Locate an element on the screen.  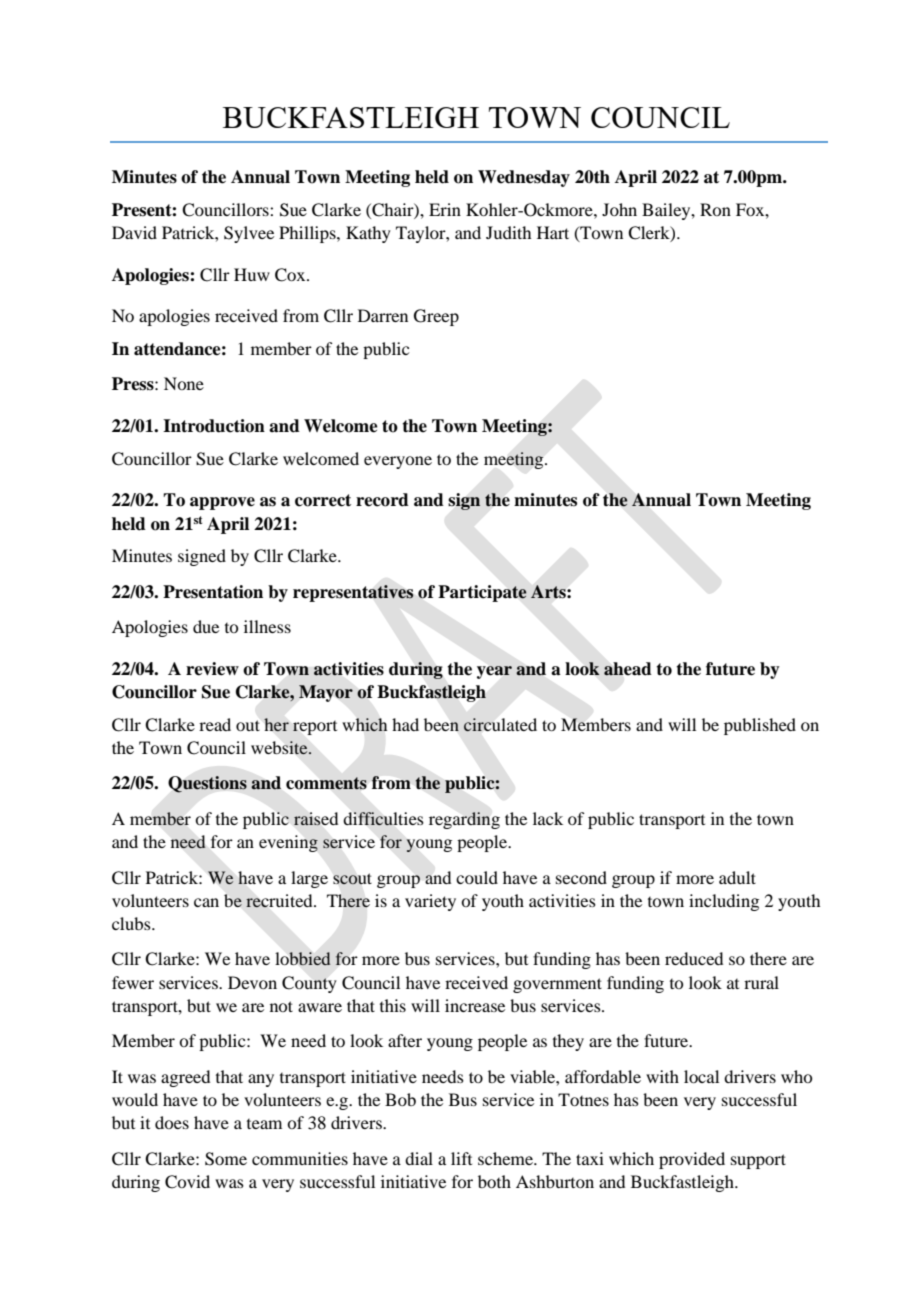
Arts is located at coordinates (549, 591).
